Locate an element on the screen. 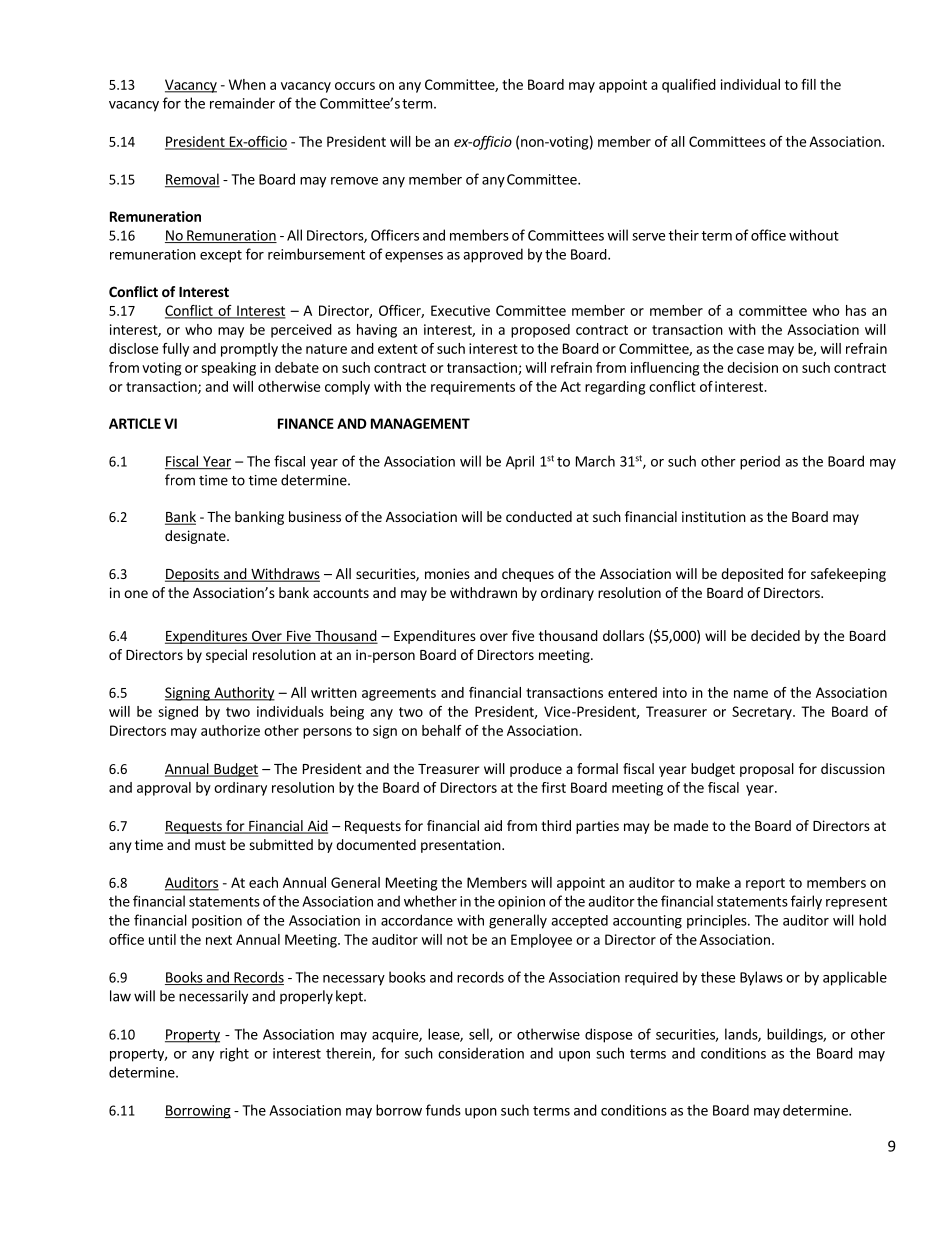 The image size is (952, 1233). occurs is located at coordinates (355, 86).
